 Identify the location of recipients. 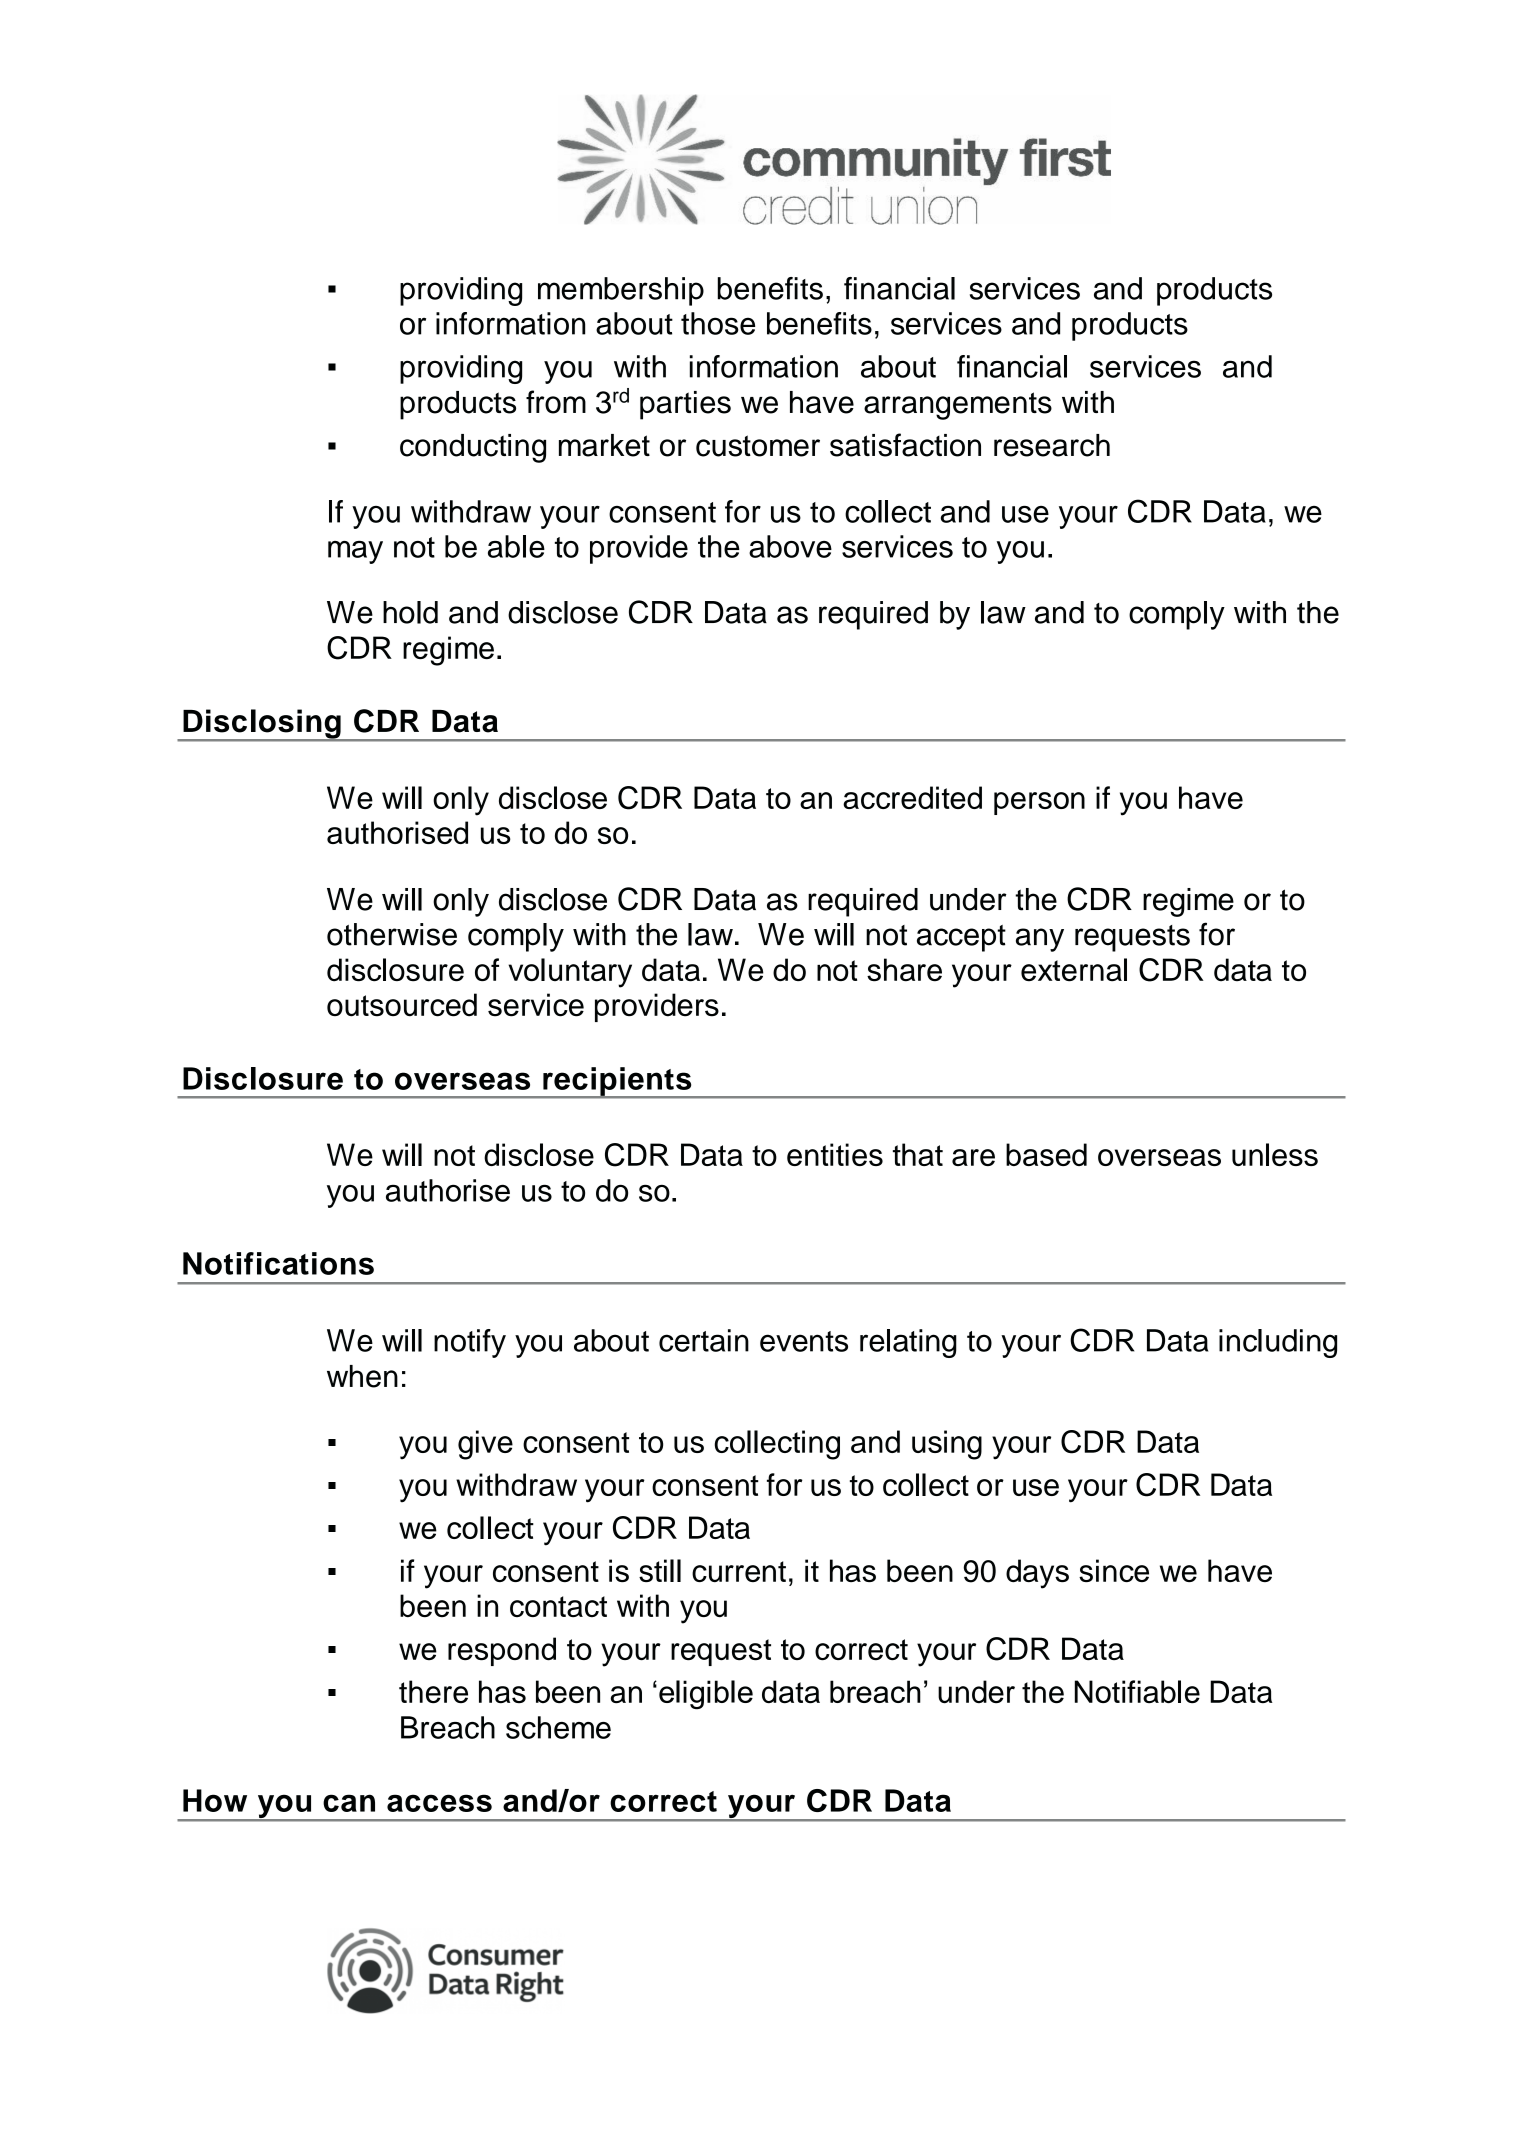
(617, 1082).
